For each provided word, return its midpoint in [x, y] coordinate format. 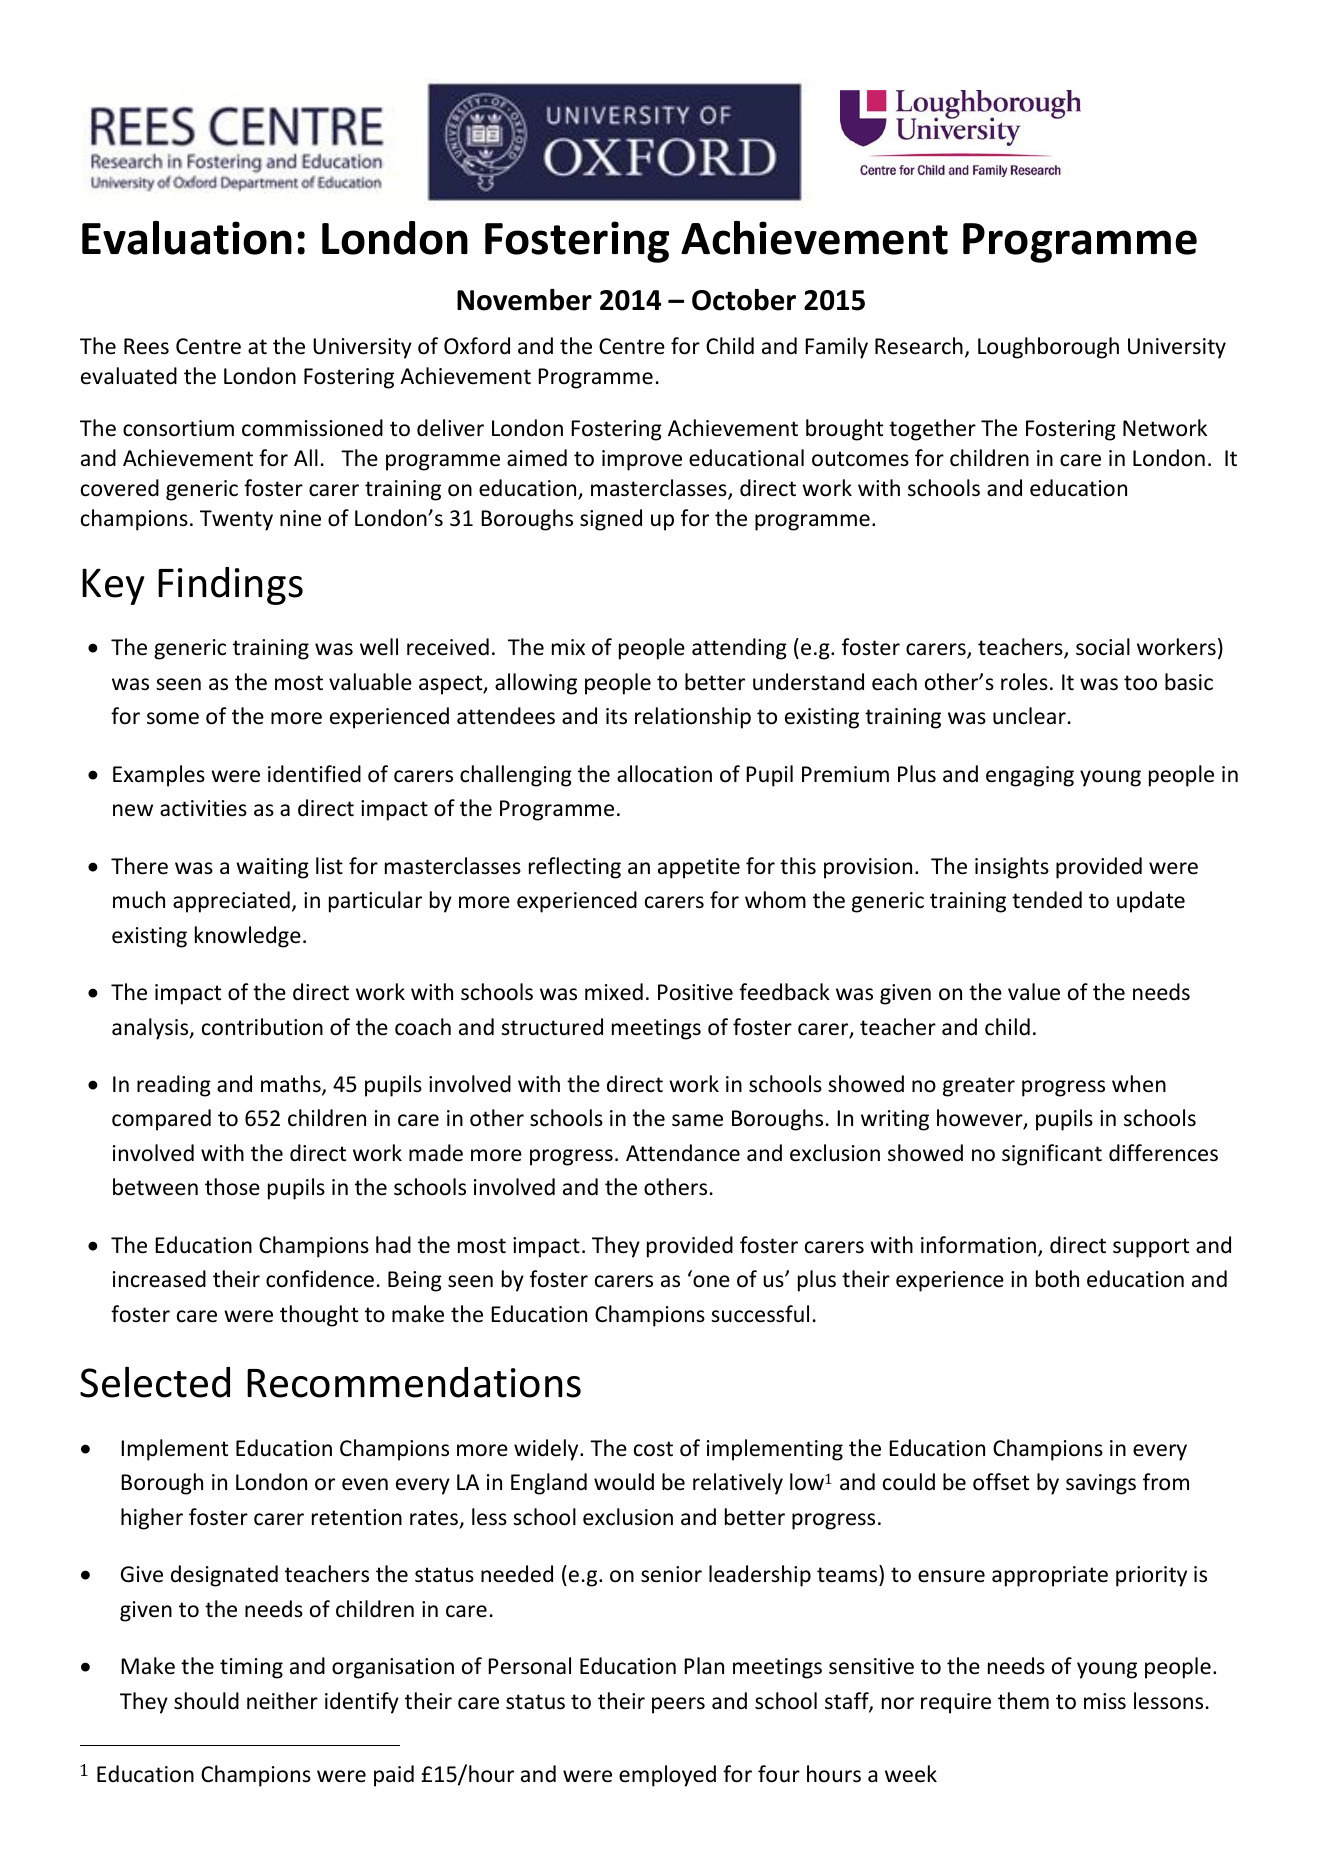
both [1057, 1279]
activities [203, 808]
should [206, 1701]
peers [678, 1705]
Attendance [683, 1153]
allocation [664, 774]
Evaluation [187, 238]
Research [919, 346]
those [232, 1187]
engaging [1030, 776]
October [744, 300]
